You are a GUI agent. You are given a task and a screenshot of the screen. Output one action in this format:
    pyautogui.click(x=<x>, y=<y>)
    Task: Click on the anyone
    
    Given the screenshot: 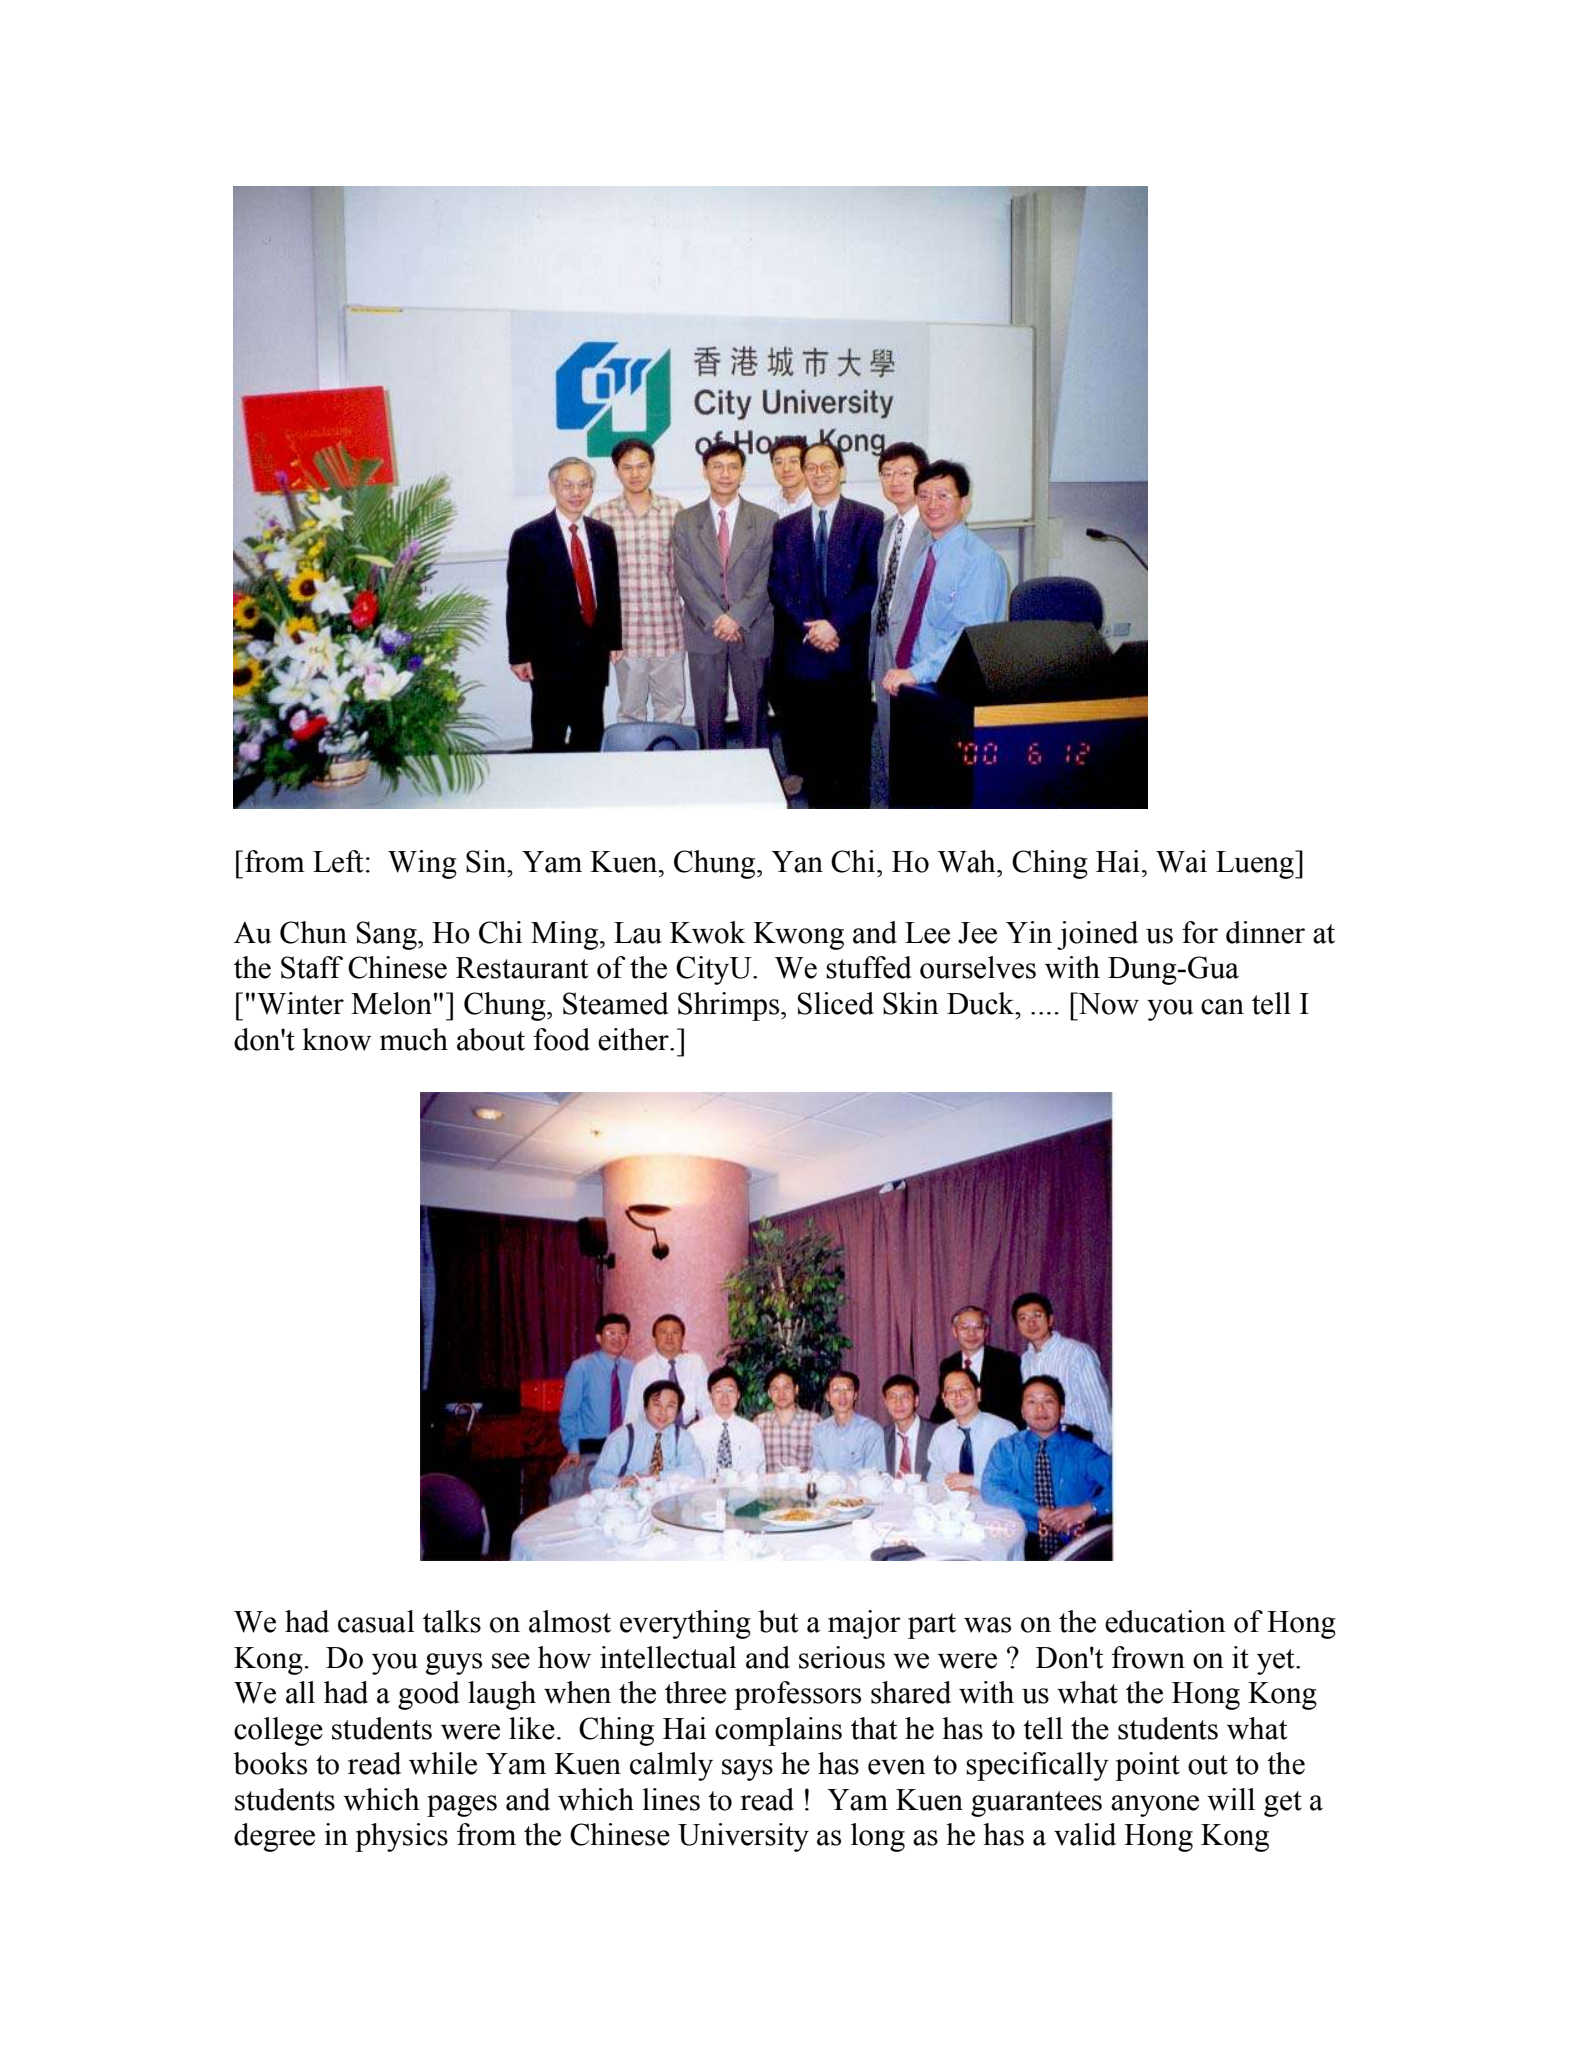 What is the action you would take?
    pyautogui.click(x=1155, y=1806)
